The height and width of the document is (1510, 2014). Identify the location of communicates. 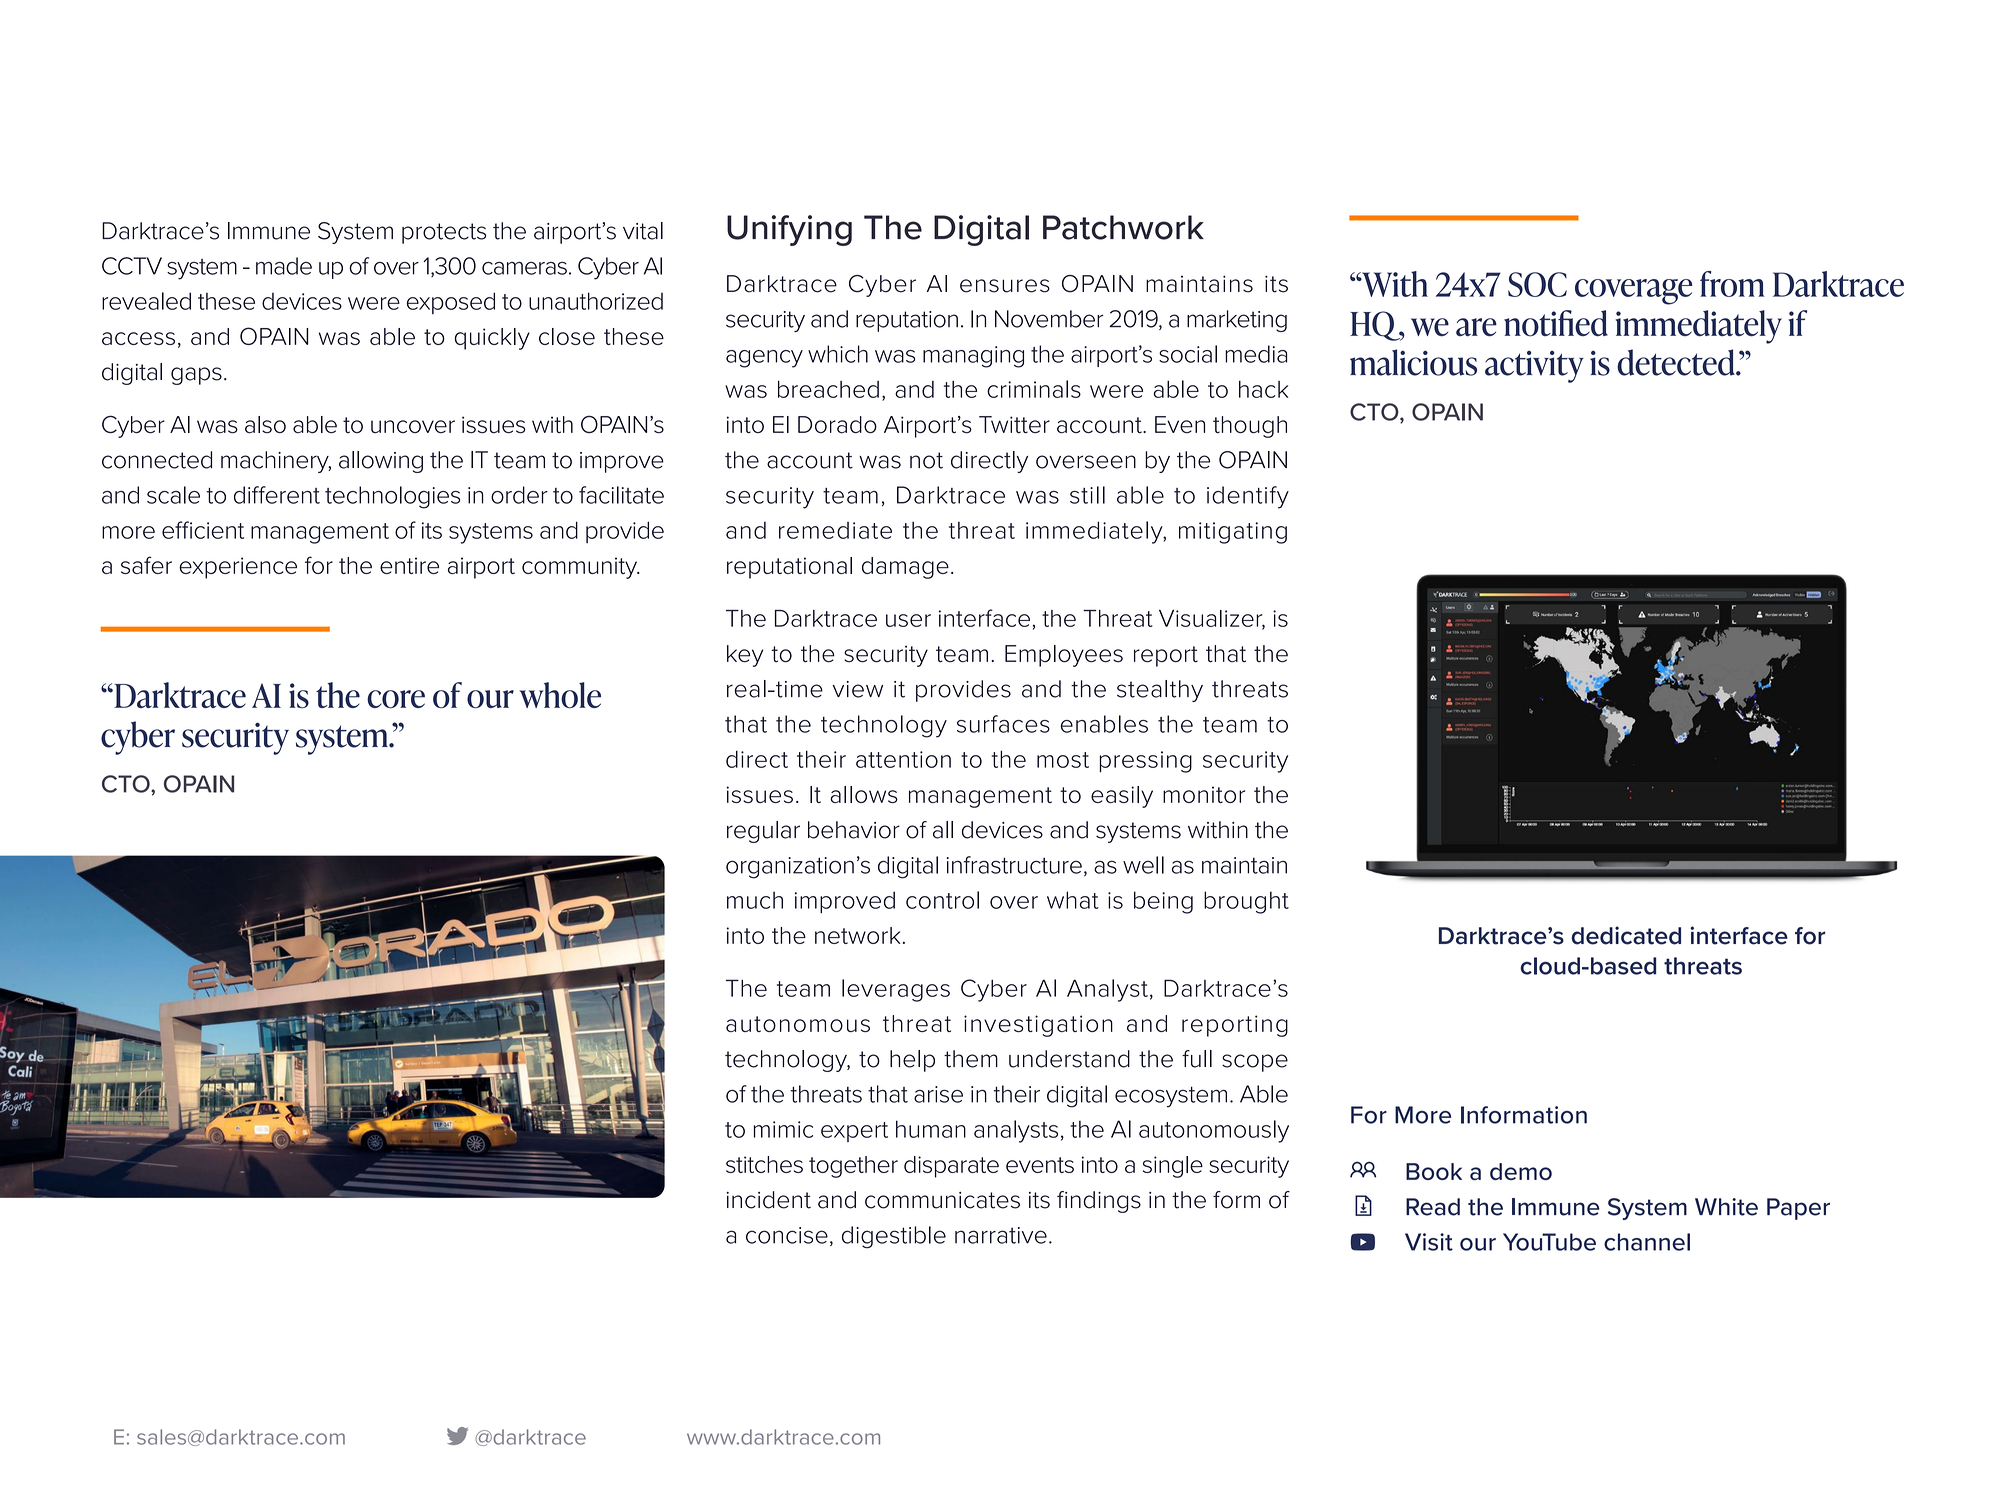
(942, 1200).
